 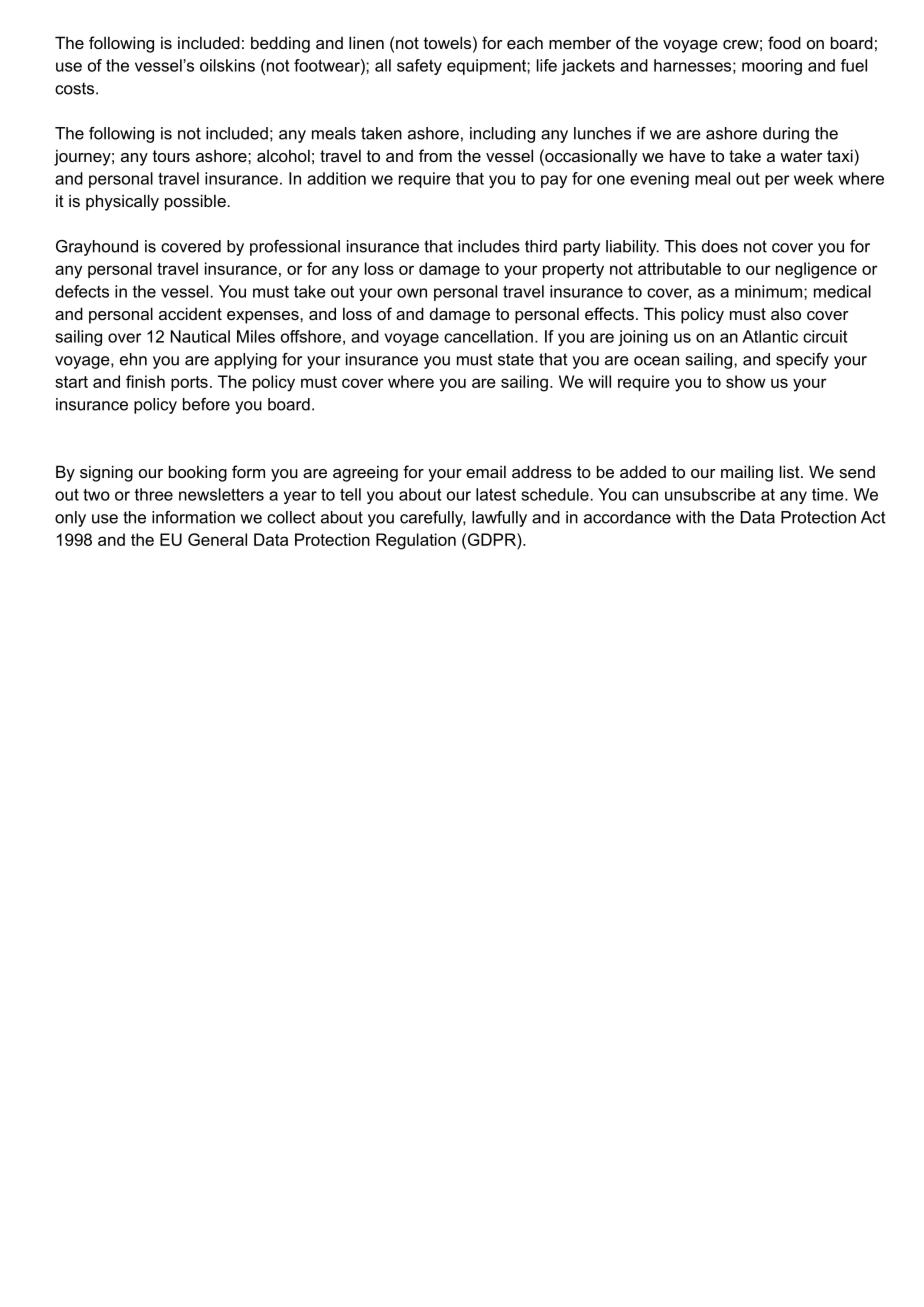 What do you see at coordinates (690, 517) in the screenshot?
I see `with` at bounding box center [690, 517].
